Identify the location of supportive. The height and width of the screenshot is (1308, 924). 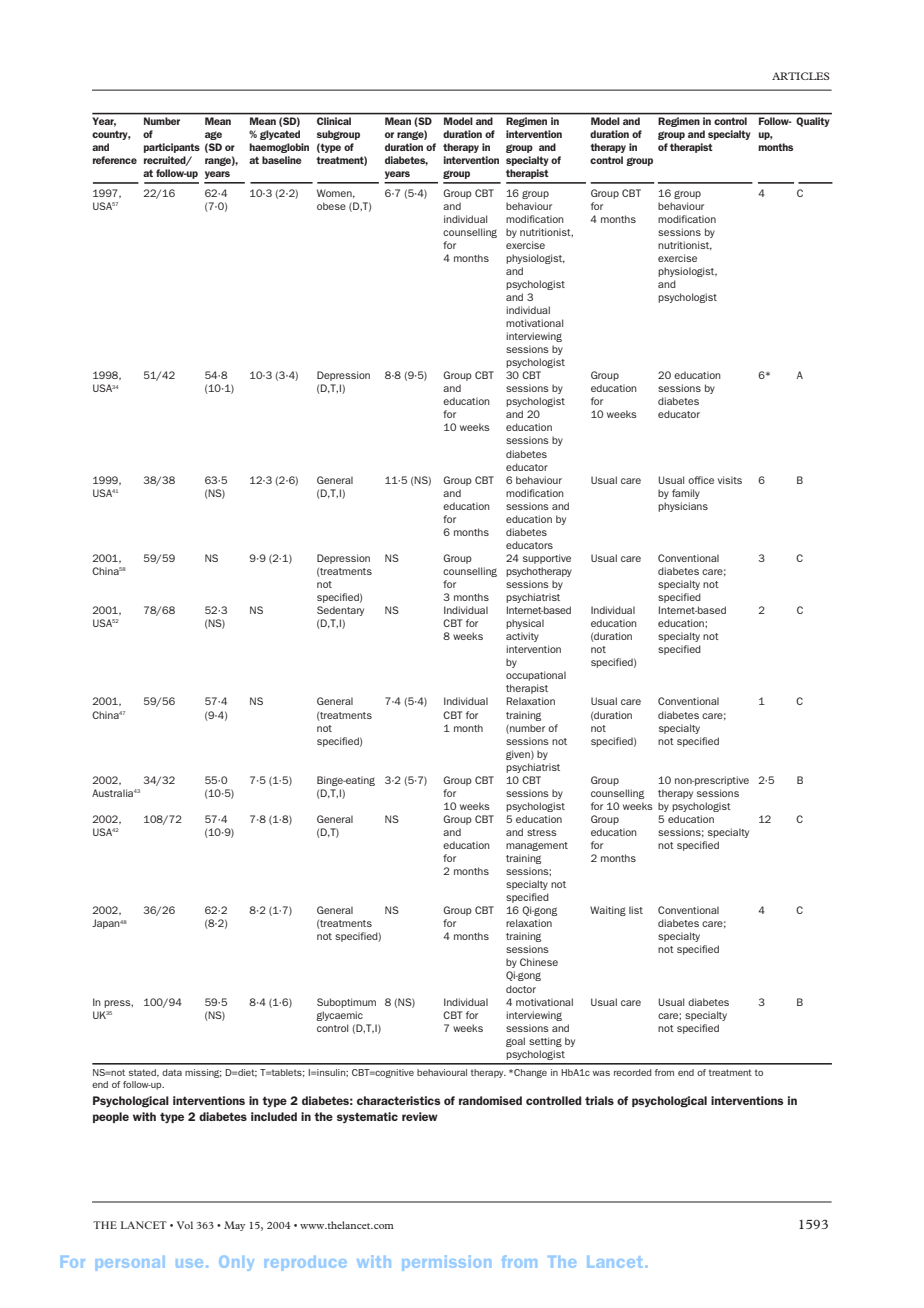
(547, 559).
